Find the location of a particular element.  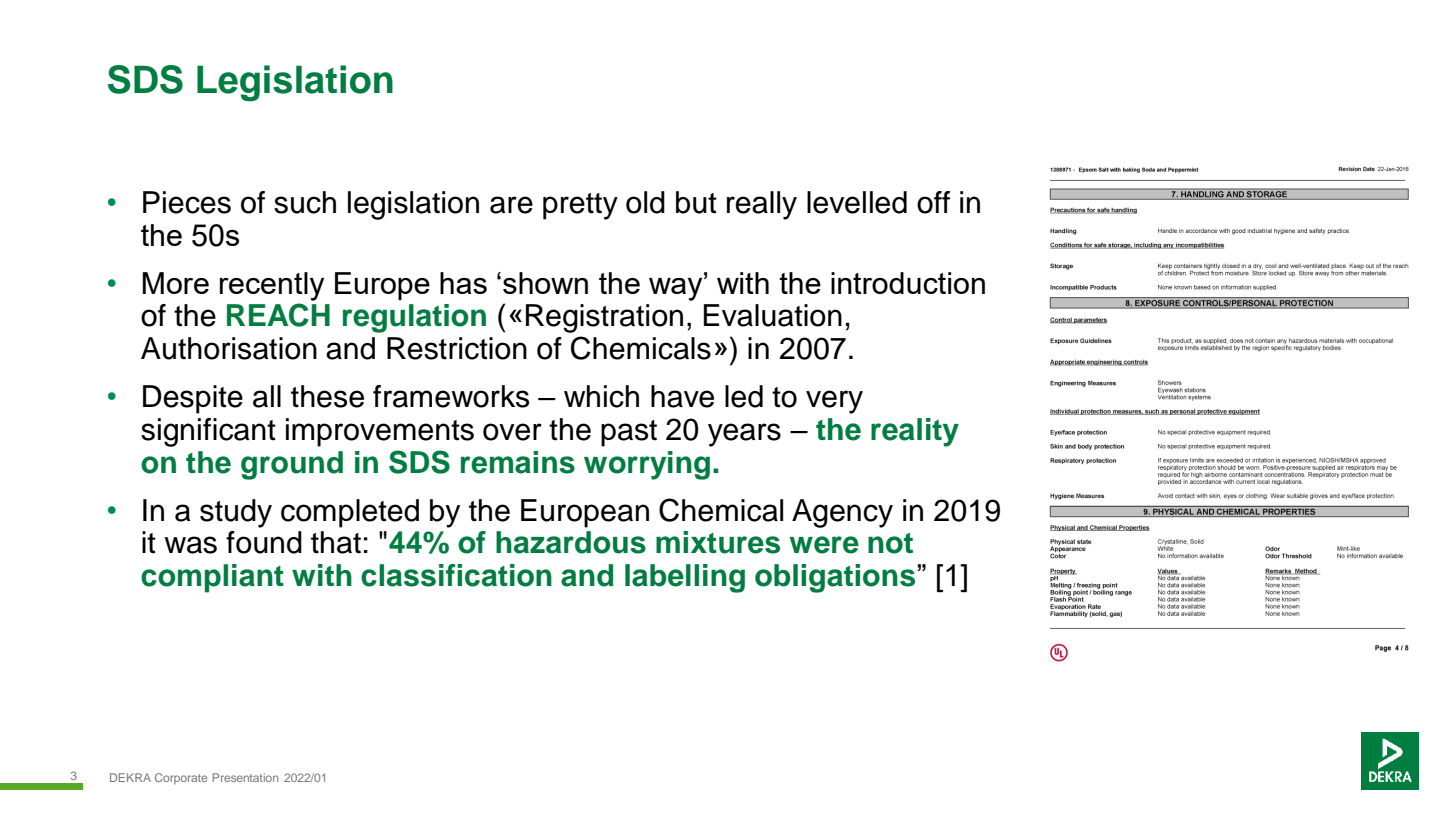

Presentation is located at coordinates (245, 777).
